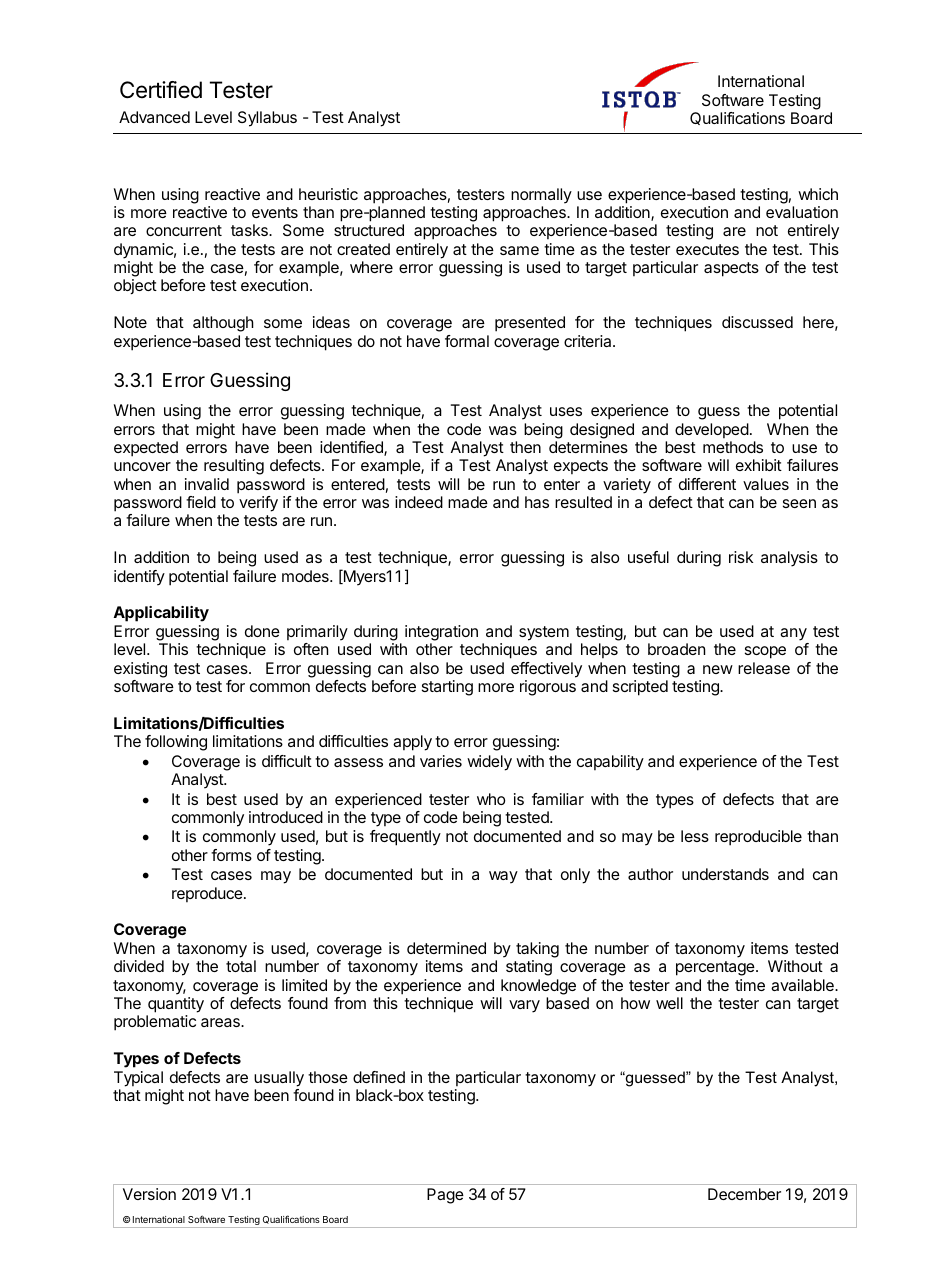 The height and width of the image is (1267, 952). I want to click on reproducible, so click(758, 838).
